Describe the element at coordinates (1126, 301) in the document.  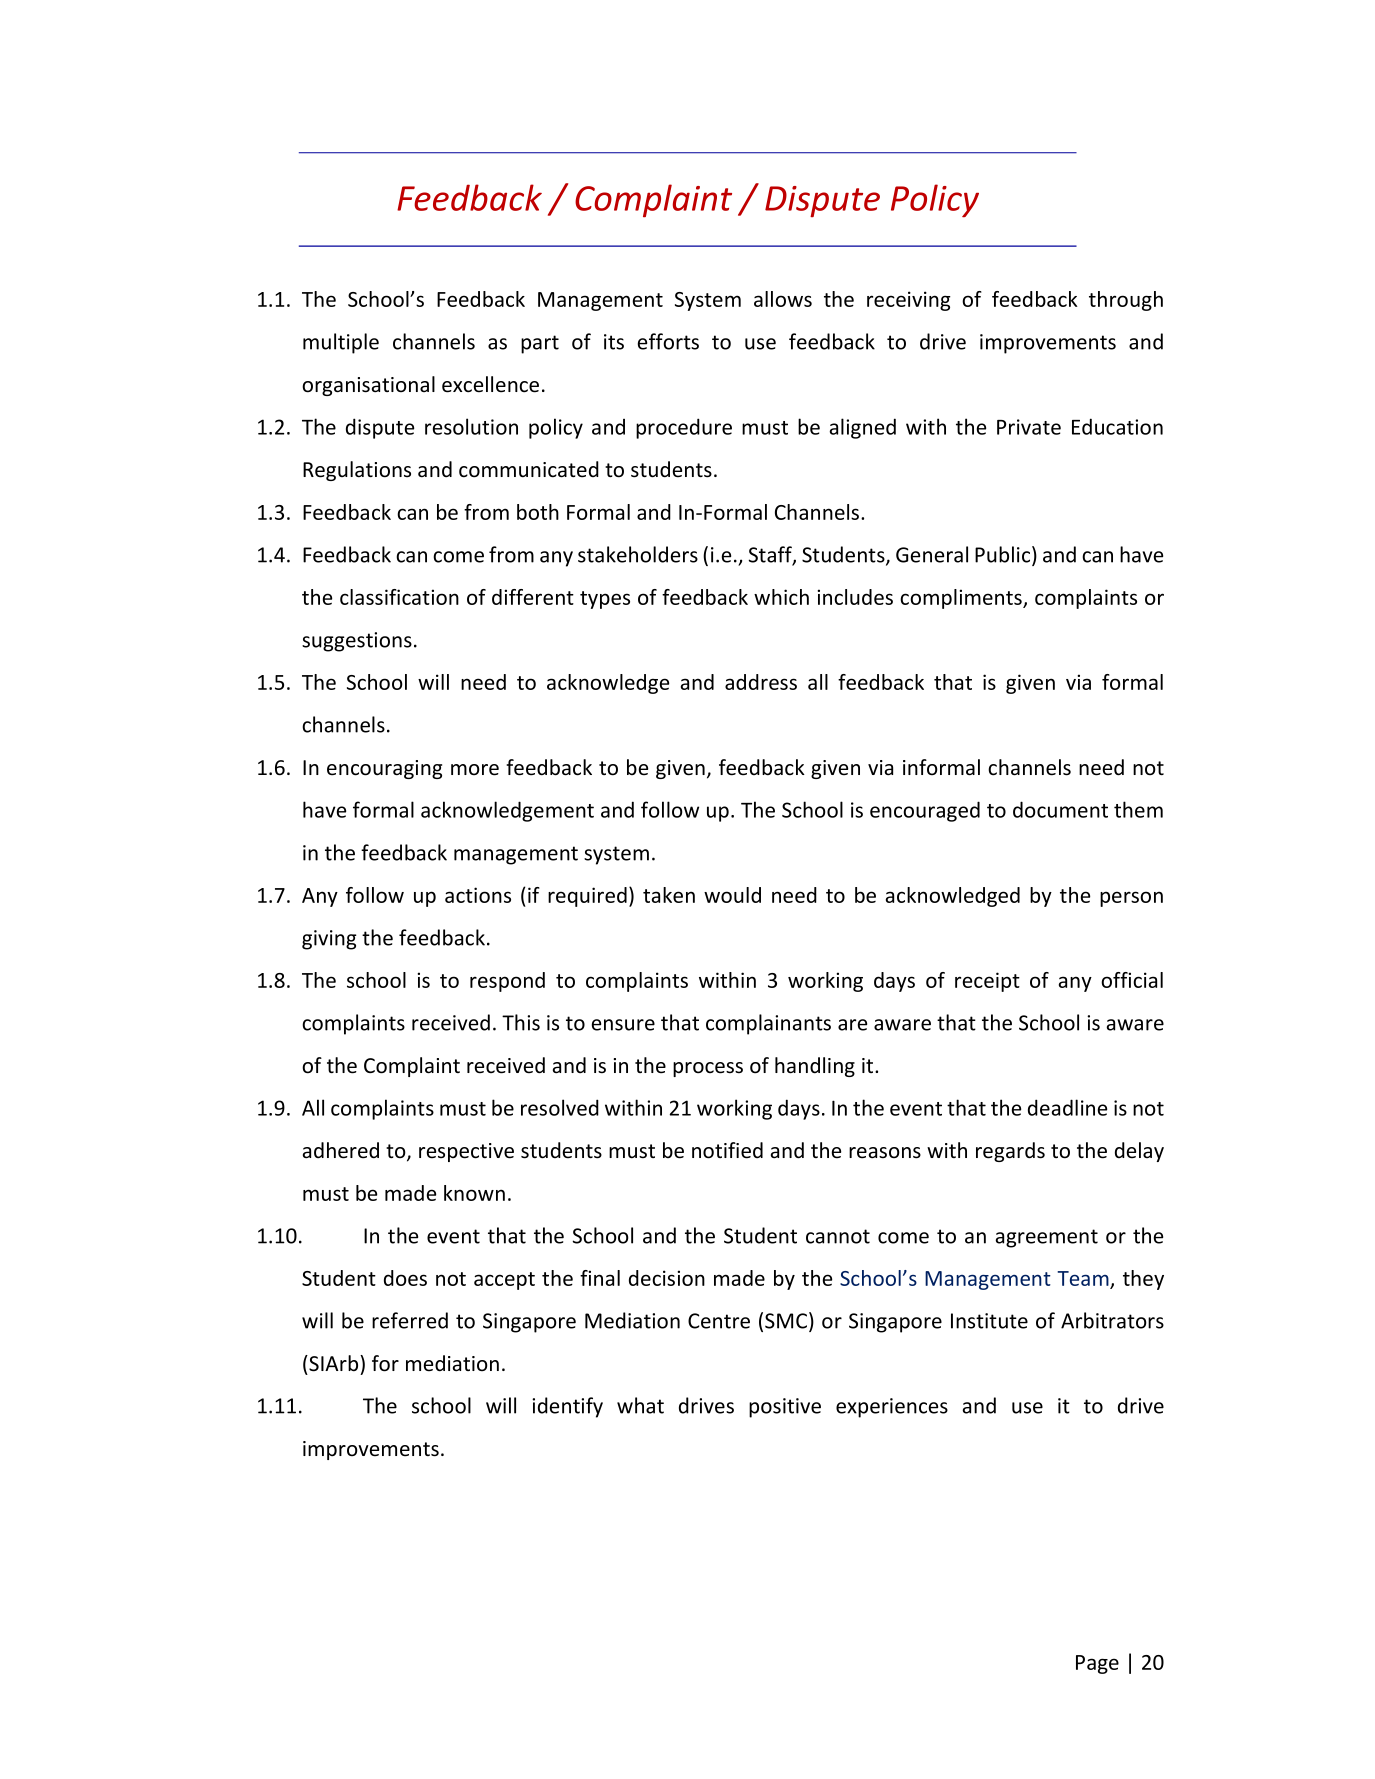
I see `through` at that location.
